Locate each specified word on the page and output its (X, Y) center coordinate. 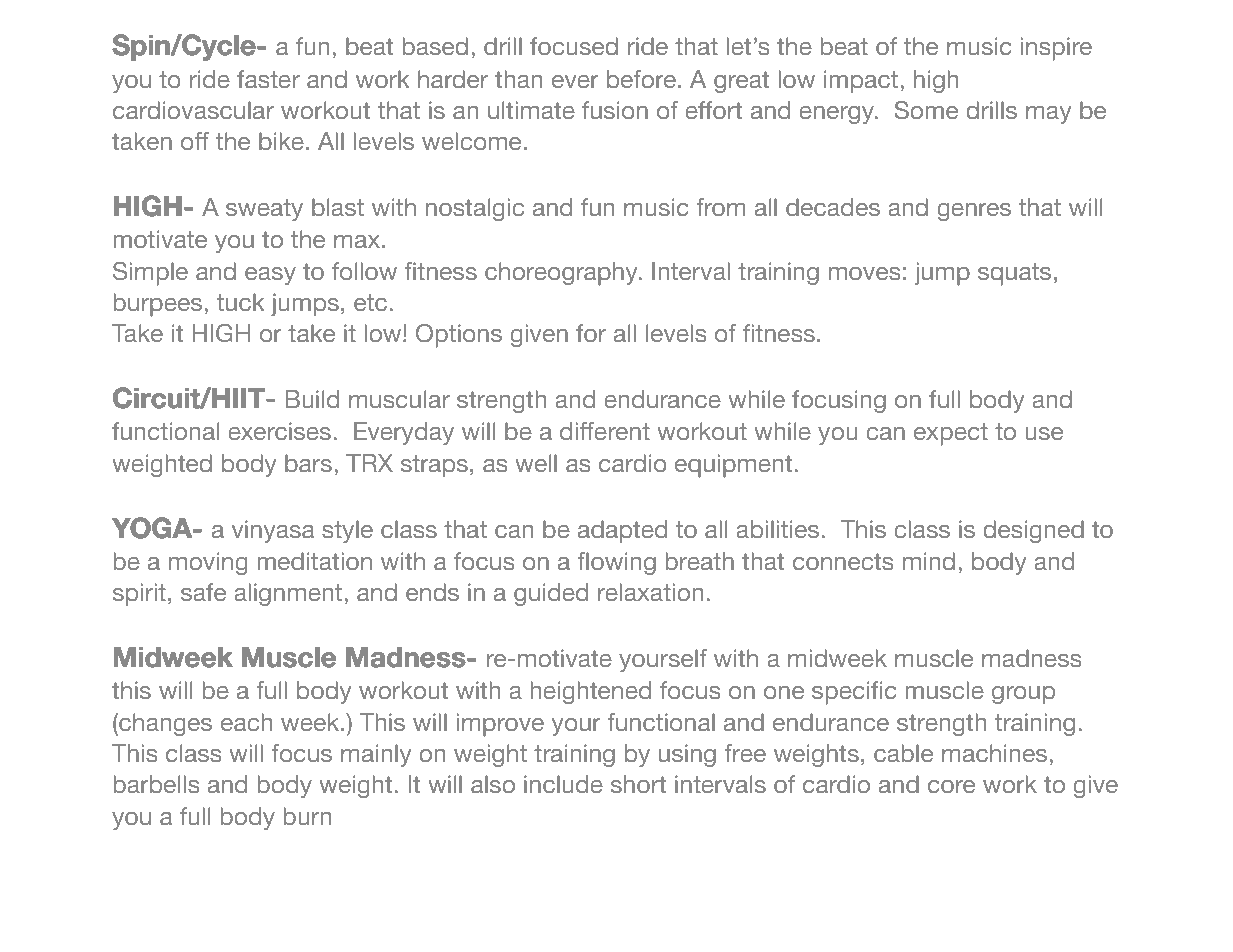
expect (951, 434)
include (563, 784)
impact (861, 82)
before (641, 79)
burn (307, 816)
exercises (279, 431)
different (605, 431)
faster (268, 79)
